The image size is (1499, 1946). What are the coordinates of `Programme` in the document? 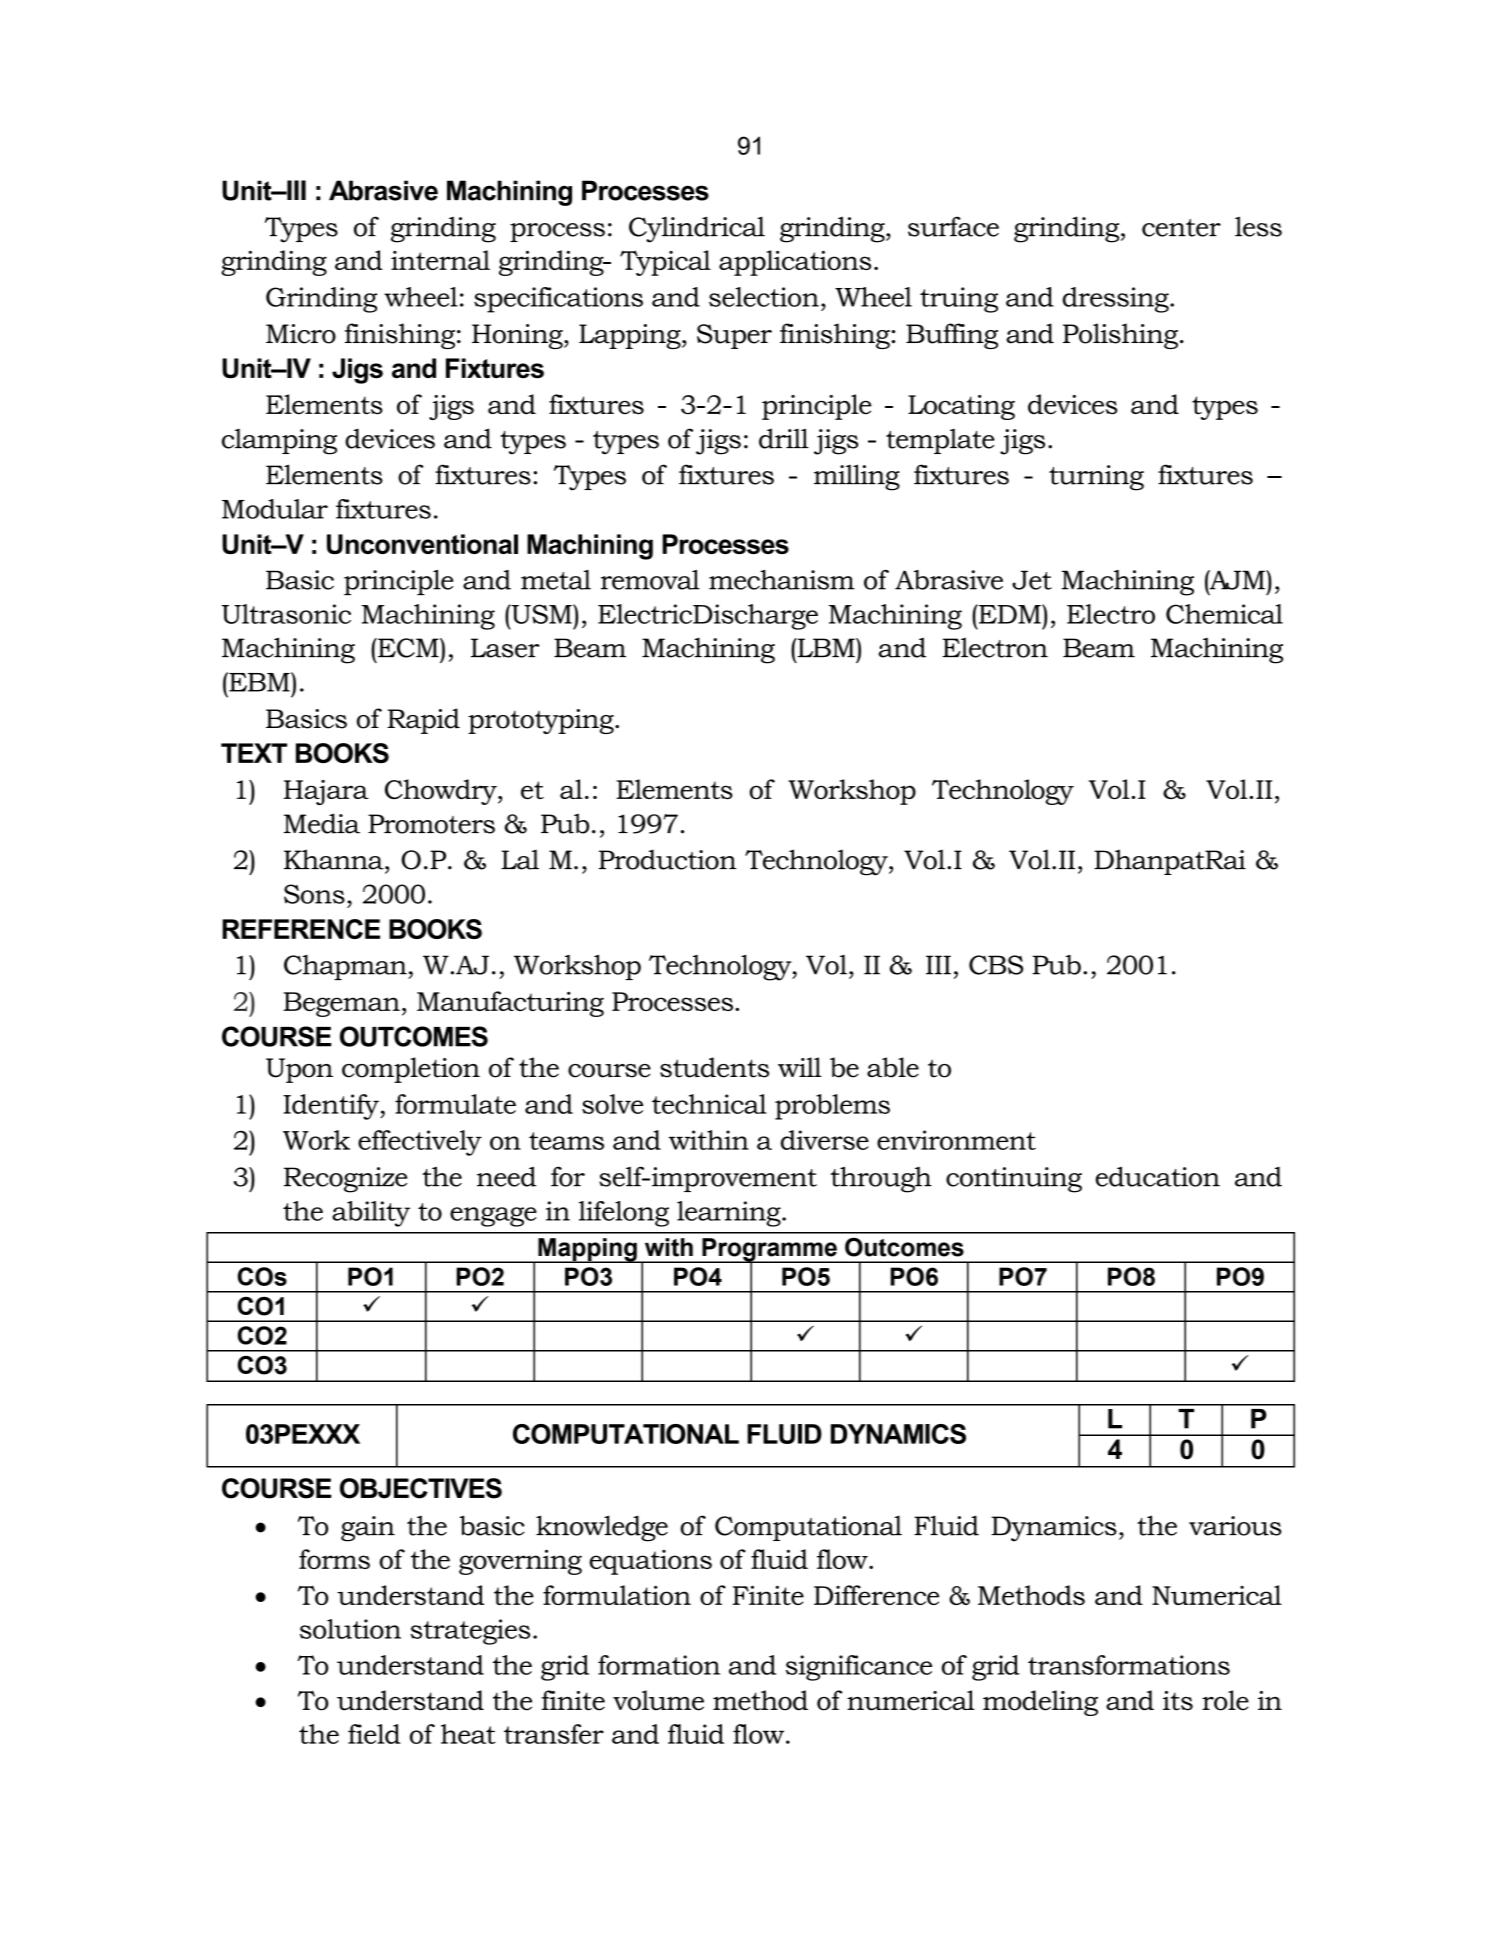 It's located at (769, 1251).
